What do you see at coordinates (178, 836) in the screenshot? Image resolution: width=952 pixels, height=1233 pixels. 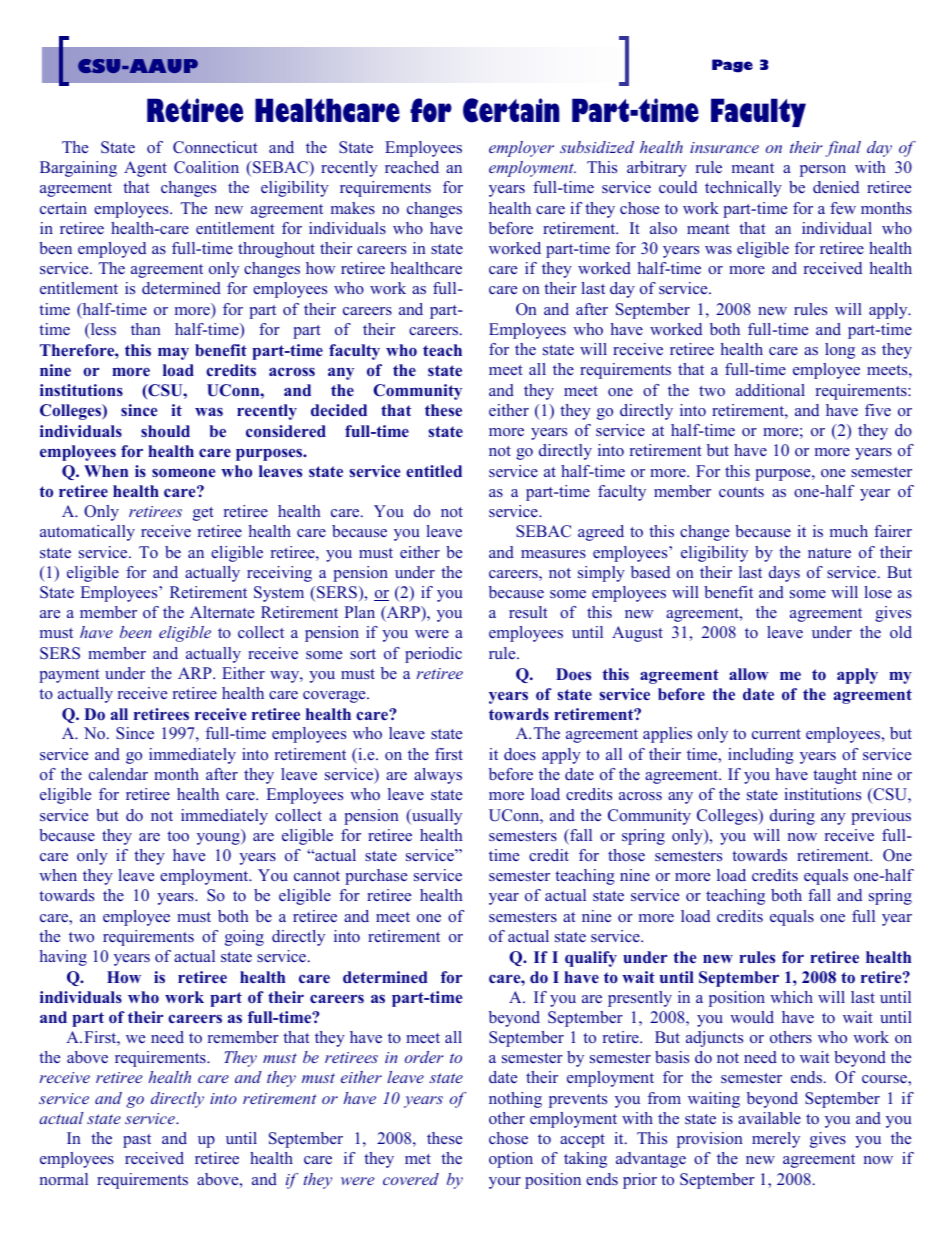 I see `too` at bounding box center [178, 836].
